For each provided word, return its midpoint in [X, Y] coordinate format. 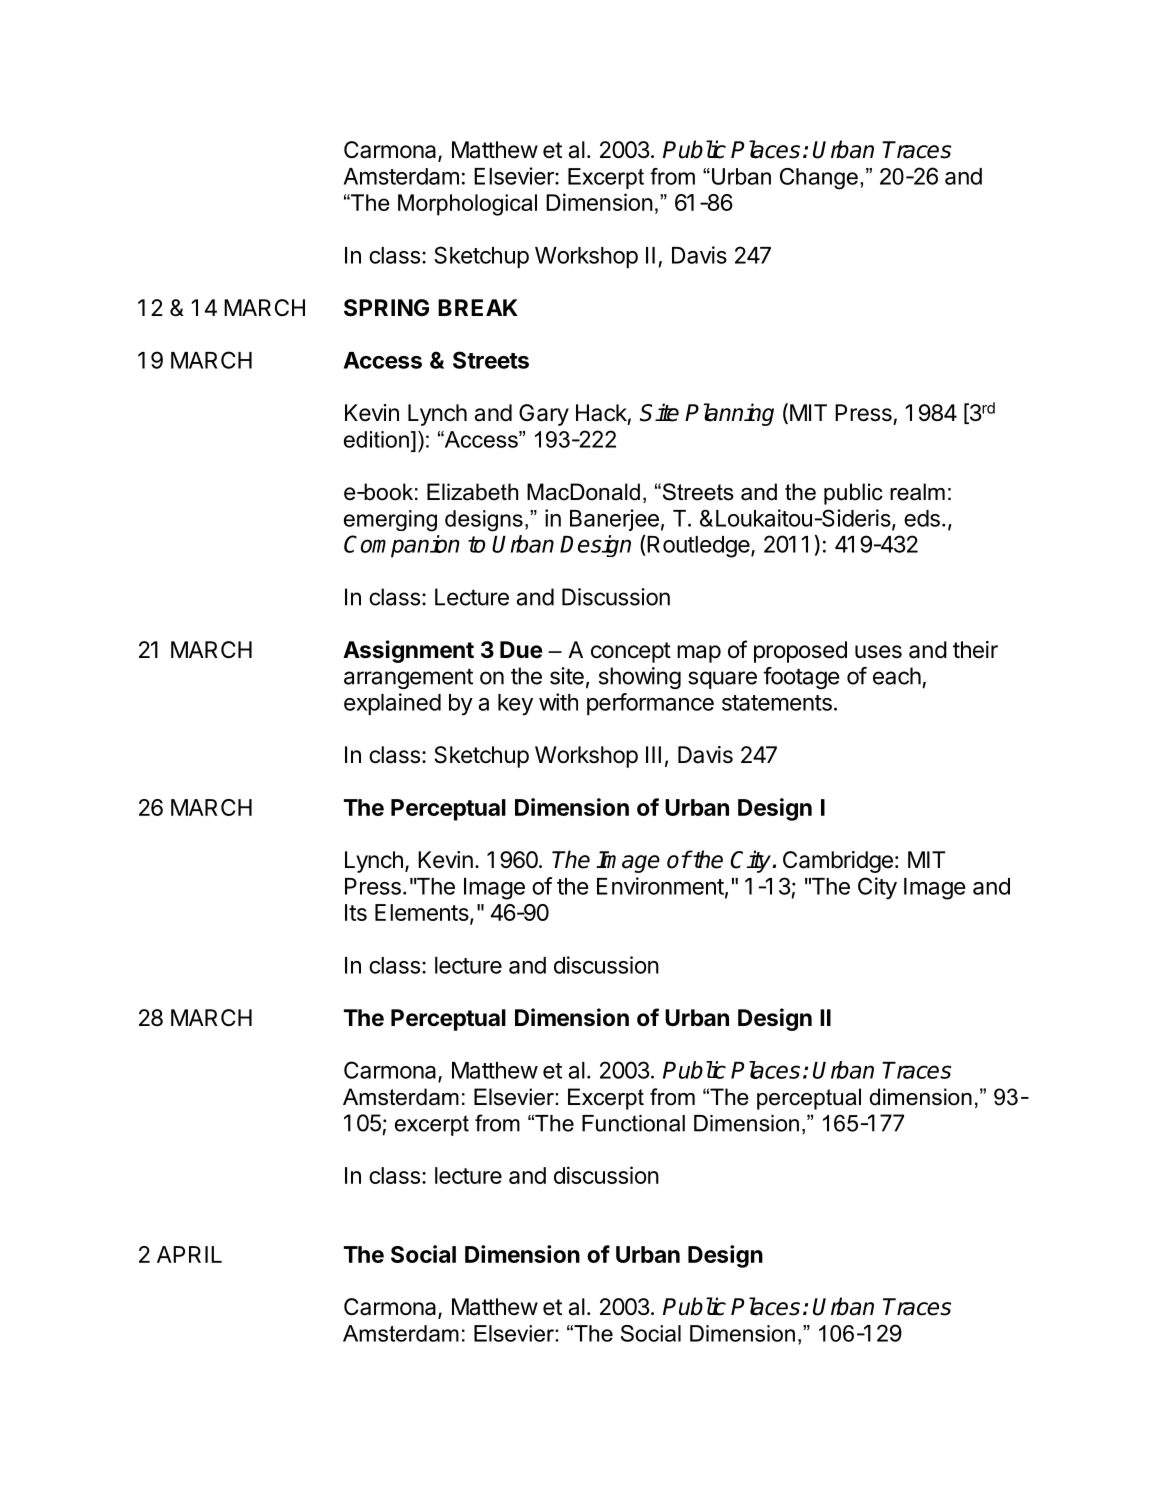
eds [922, 518]
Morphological [467, 205]
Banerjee [614, 520]
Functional [633, 1123]
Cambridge [838, 862]
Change [819, 179]
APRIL [189, 1254]
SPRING [386, 308]
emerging [390, 521]
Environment [660, 886]
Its [356, 912]
